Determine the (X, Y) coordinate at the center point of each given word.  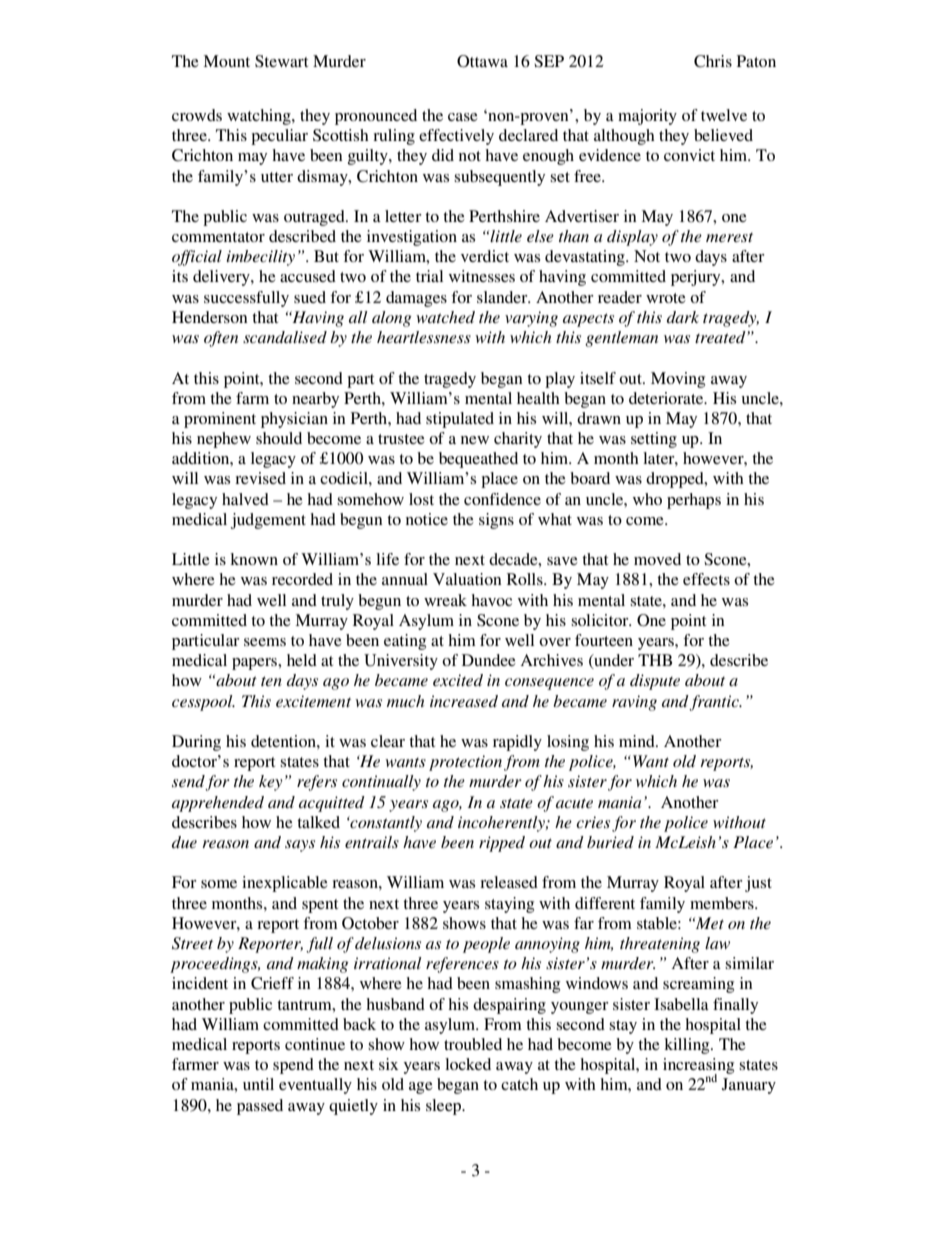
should (279, 438)
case (463, 117)
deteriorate (667, 398)
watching (260, 117)
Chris (713, 61)
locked (468, 1064)
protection (465, 763)
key (271, 783)
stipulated (460, 420)
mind (638, 741)
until (258, 1084)
